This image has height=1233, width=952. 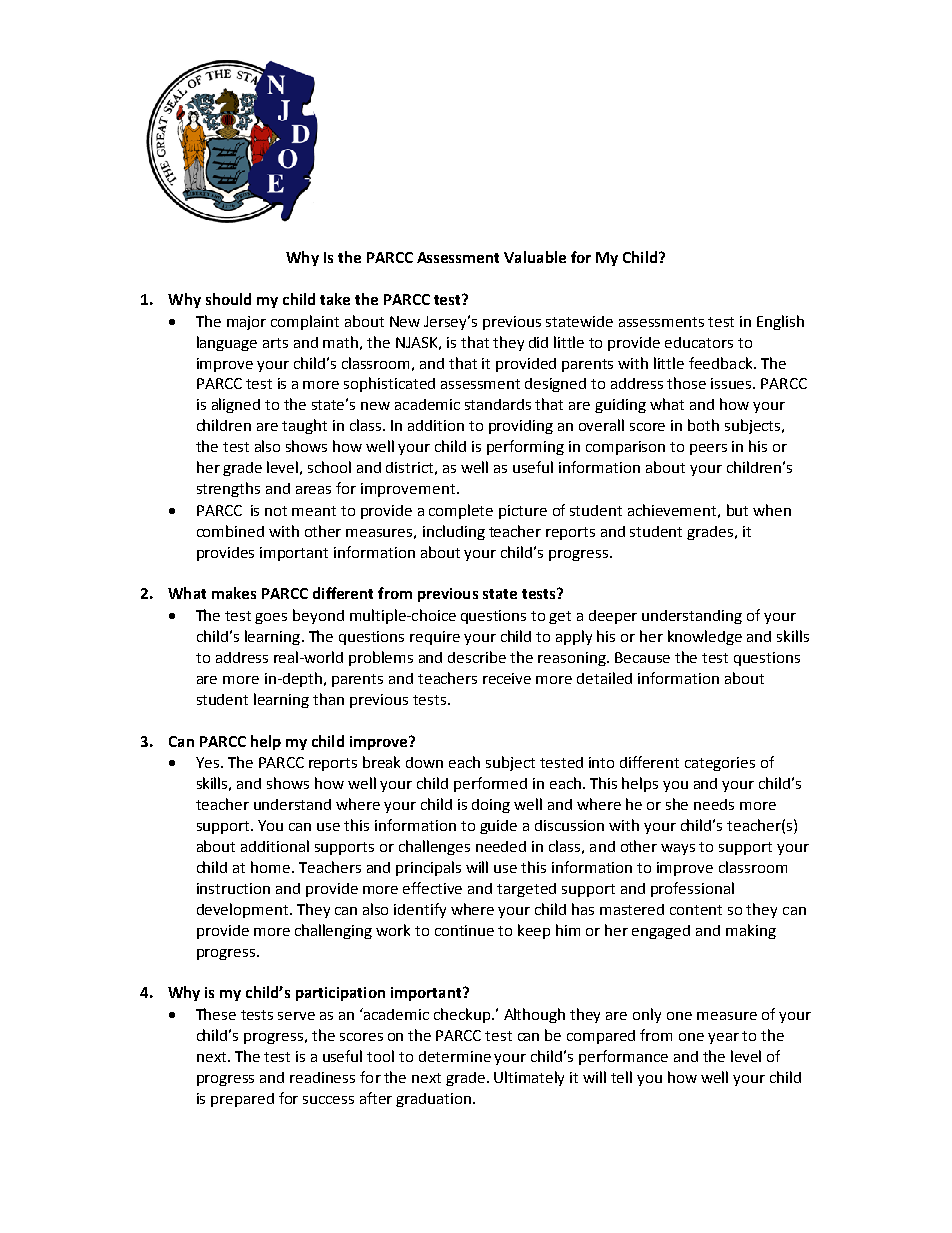 I want to click on professional, so click(x=692, y=889).
